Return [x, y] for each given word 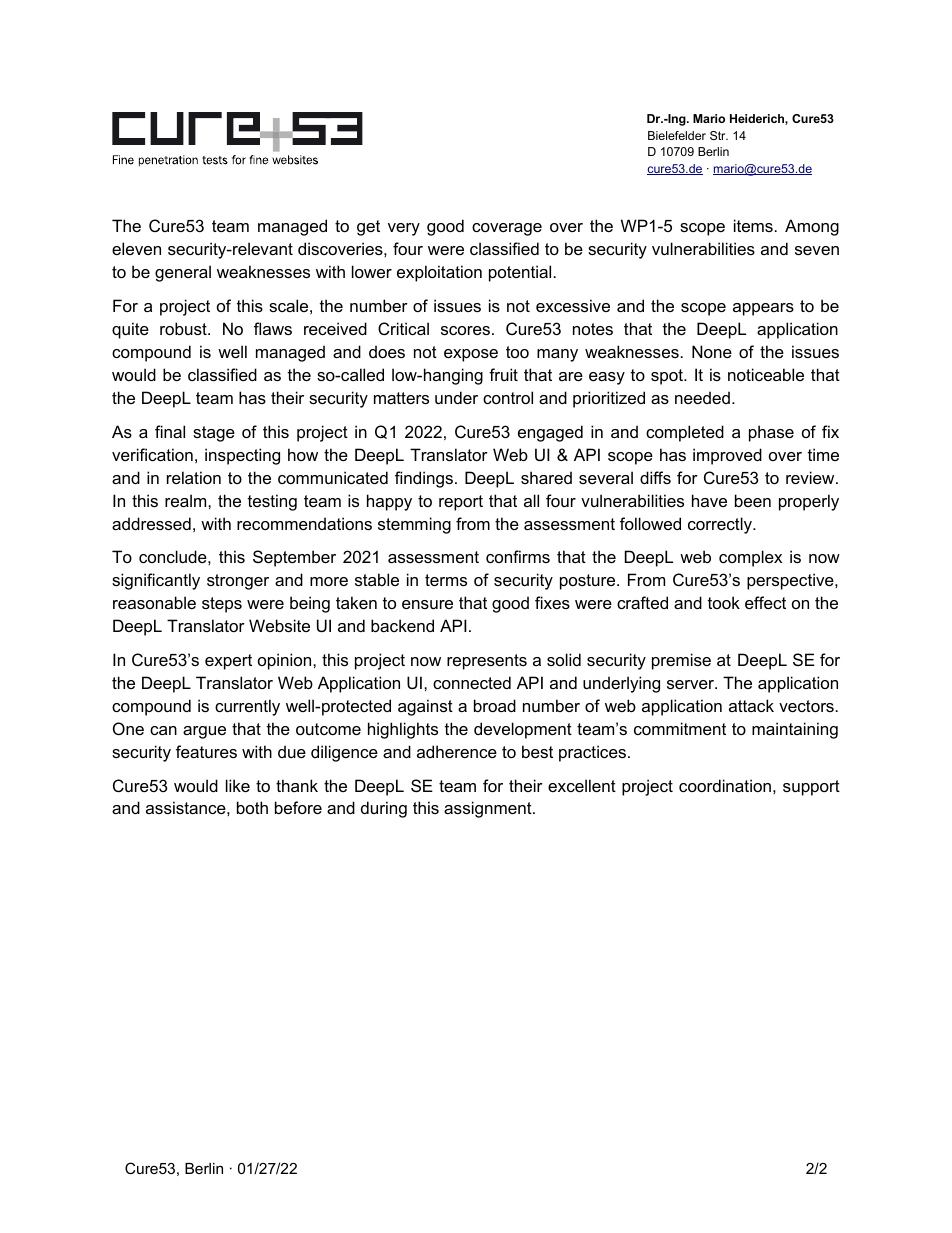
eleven [136, 248]
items [753, 225]
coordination [725, 785]
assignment [489, 809]
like [238, 785]
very [404, 229]
